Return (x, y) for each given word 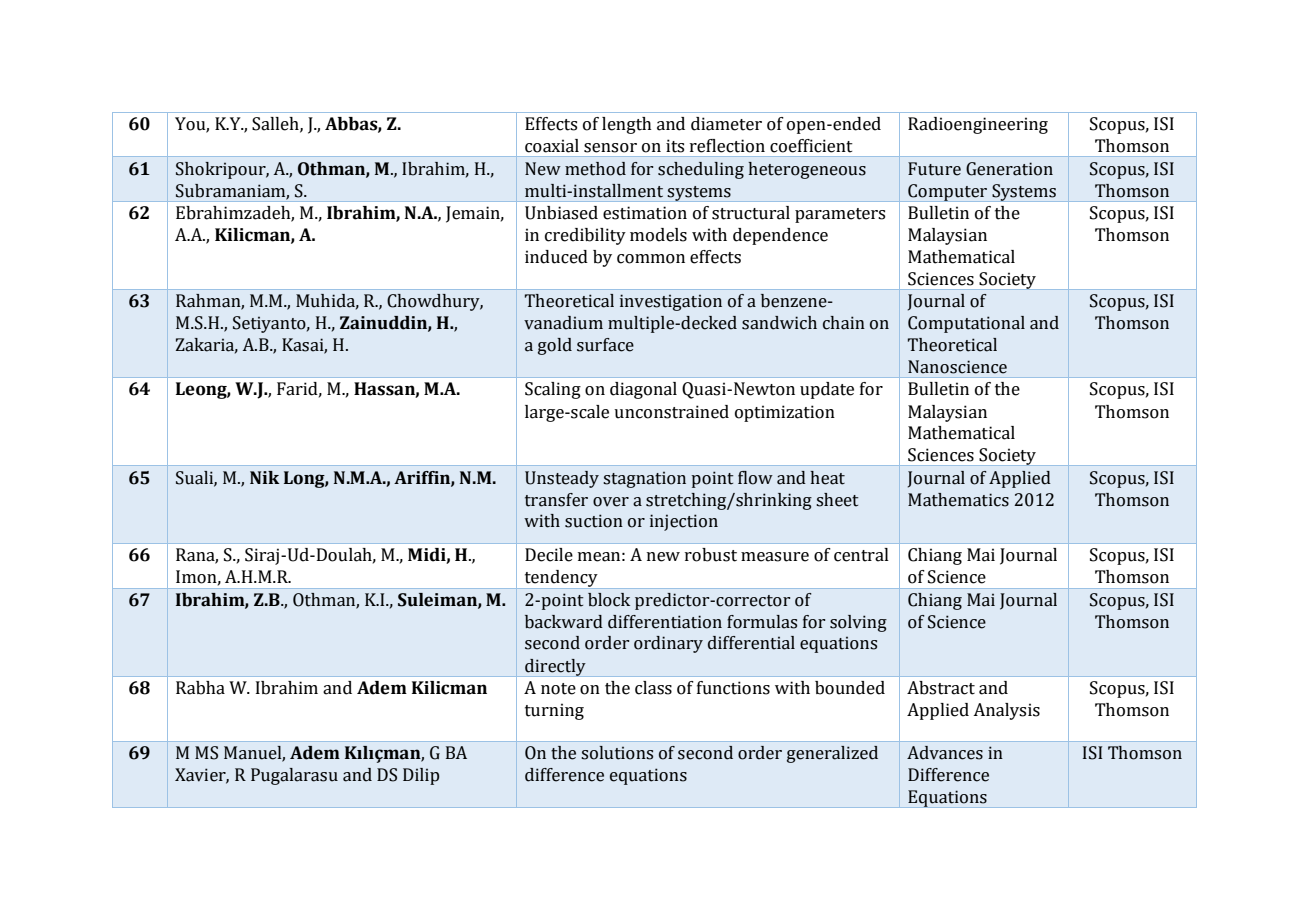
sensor (610, 148)
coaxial (552, 146)
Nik (265, 477)
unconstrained (671, 412)
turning (554, 711)
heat (827, 478)
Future (934, 169)
